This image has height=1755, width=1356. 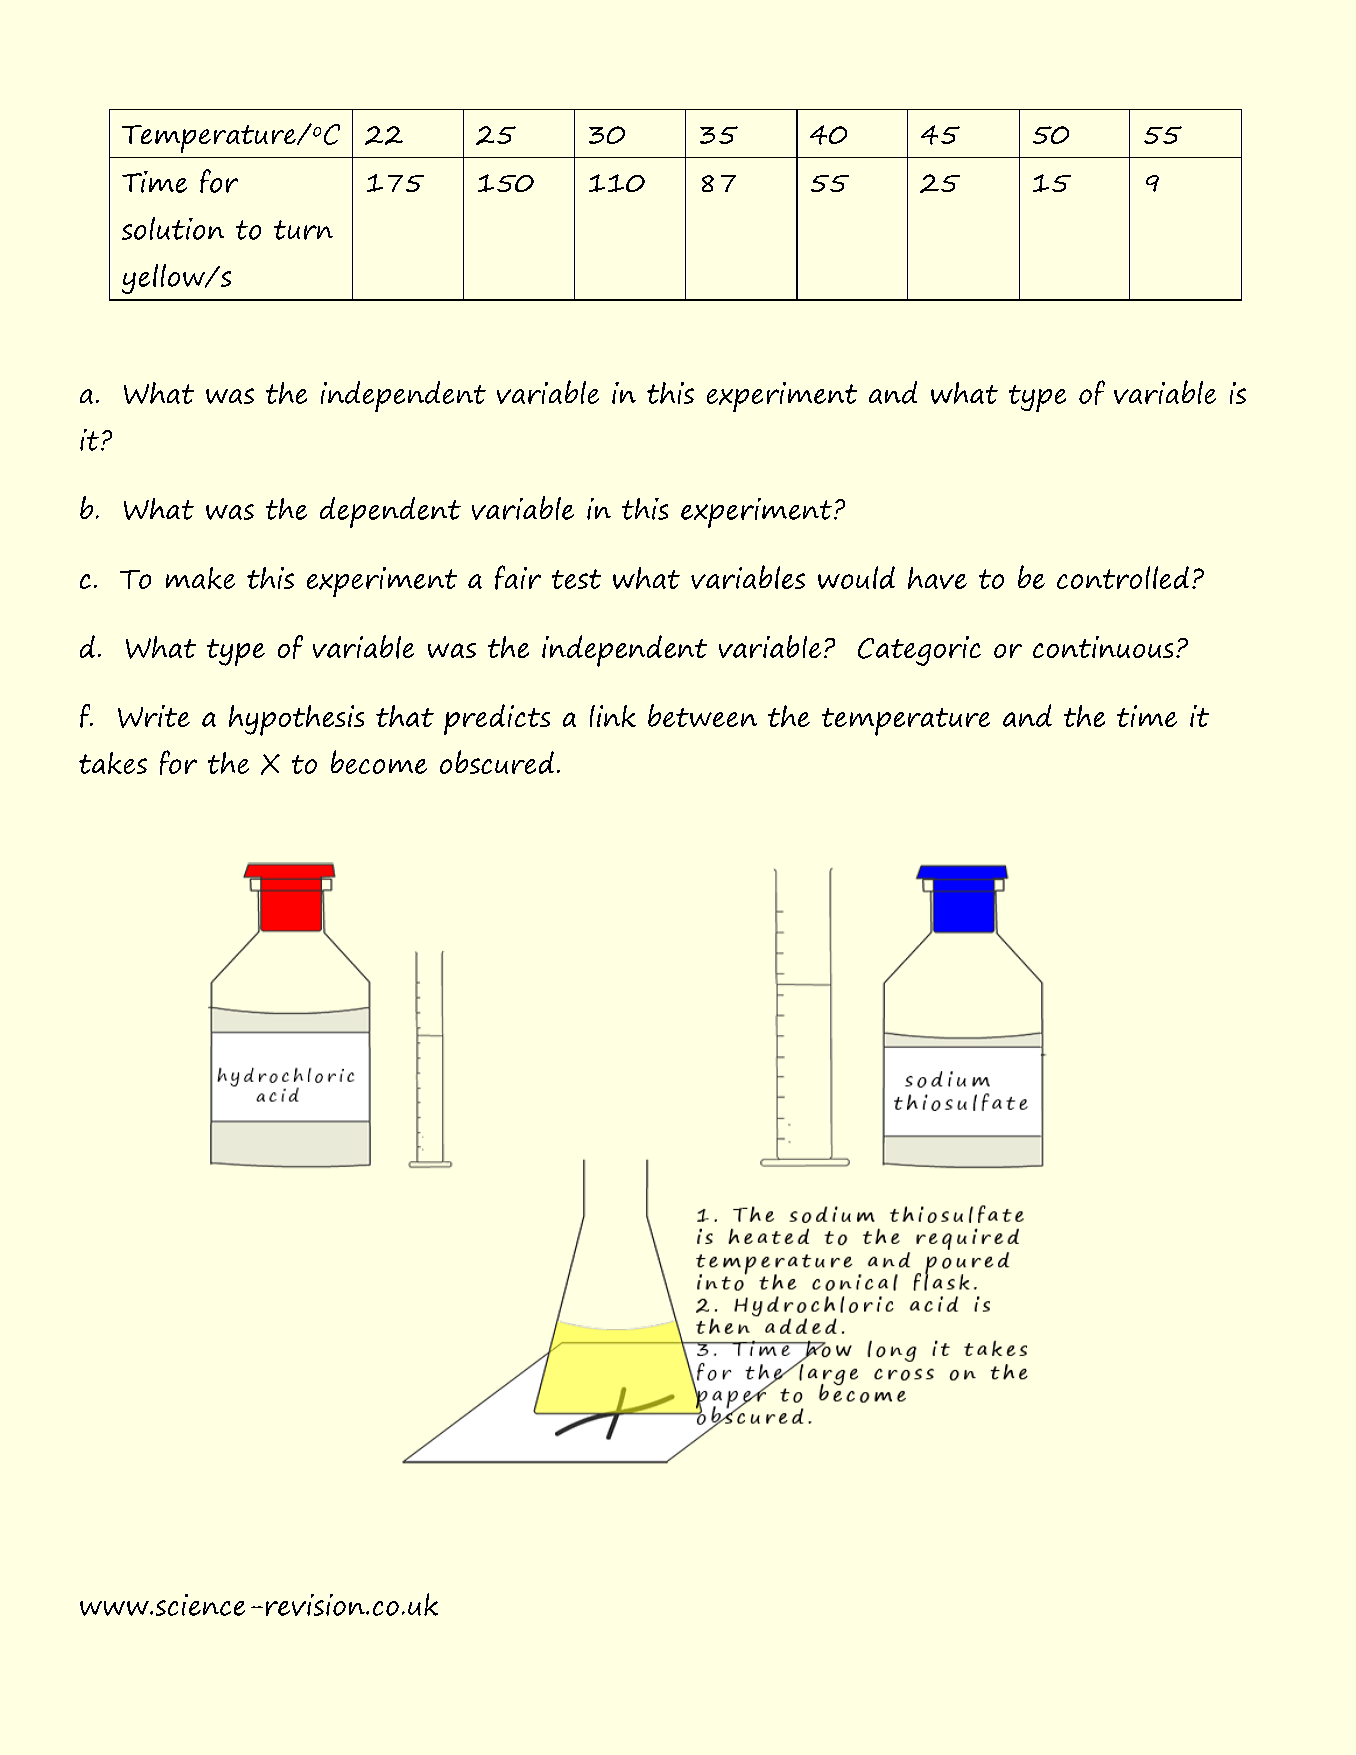 I want to click on would, so click(x=856, y=577).
